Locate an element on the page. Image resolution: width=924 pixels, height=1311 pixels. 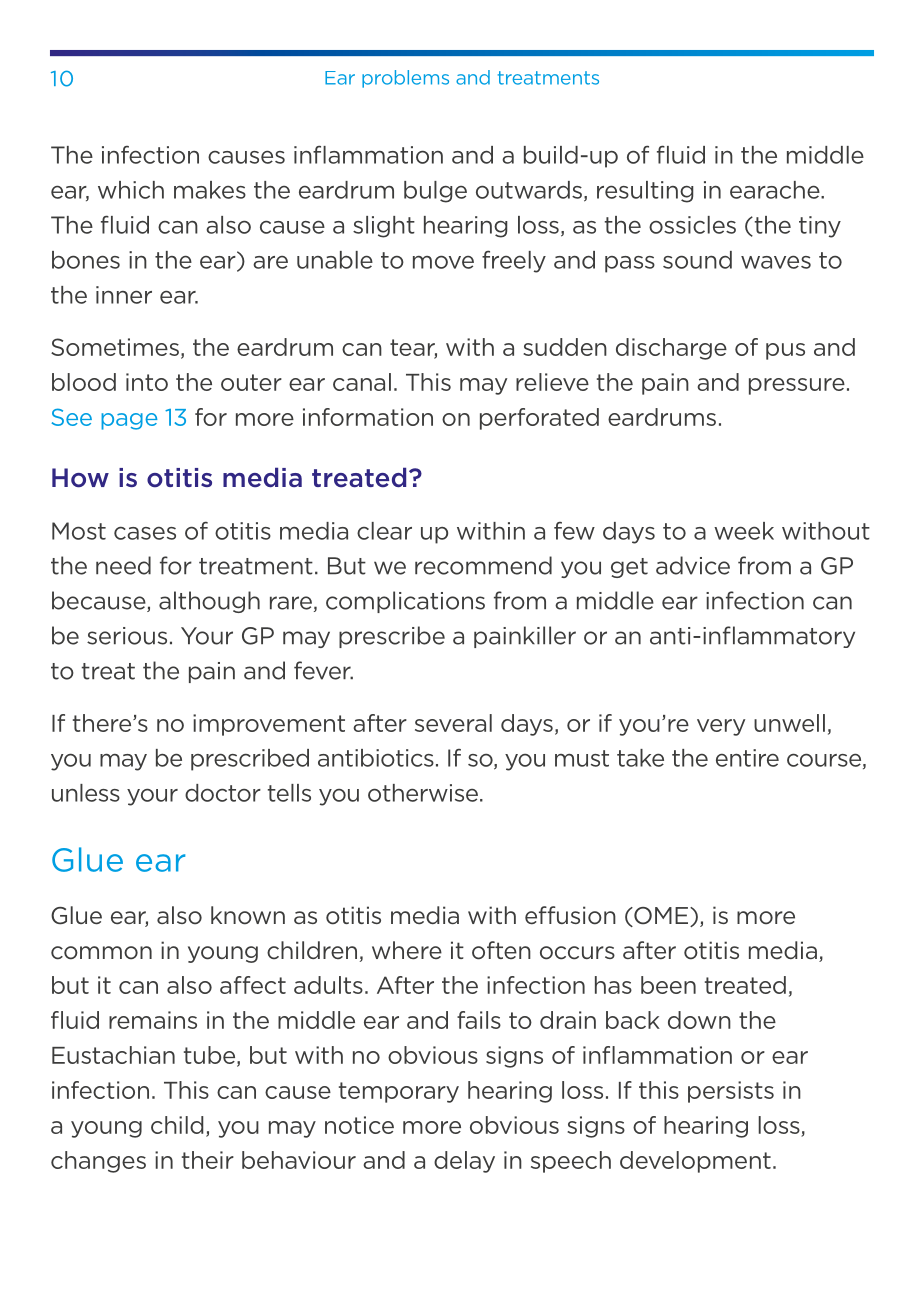
which is located at coordinates (131, 190).
